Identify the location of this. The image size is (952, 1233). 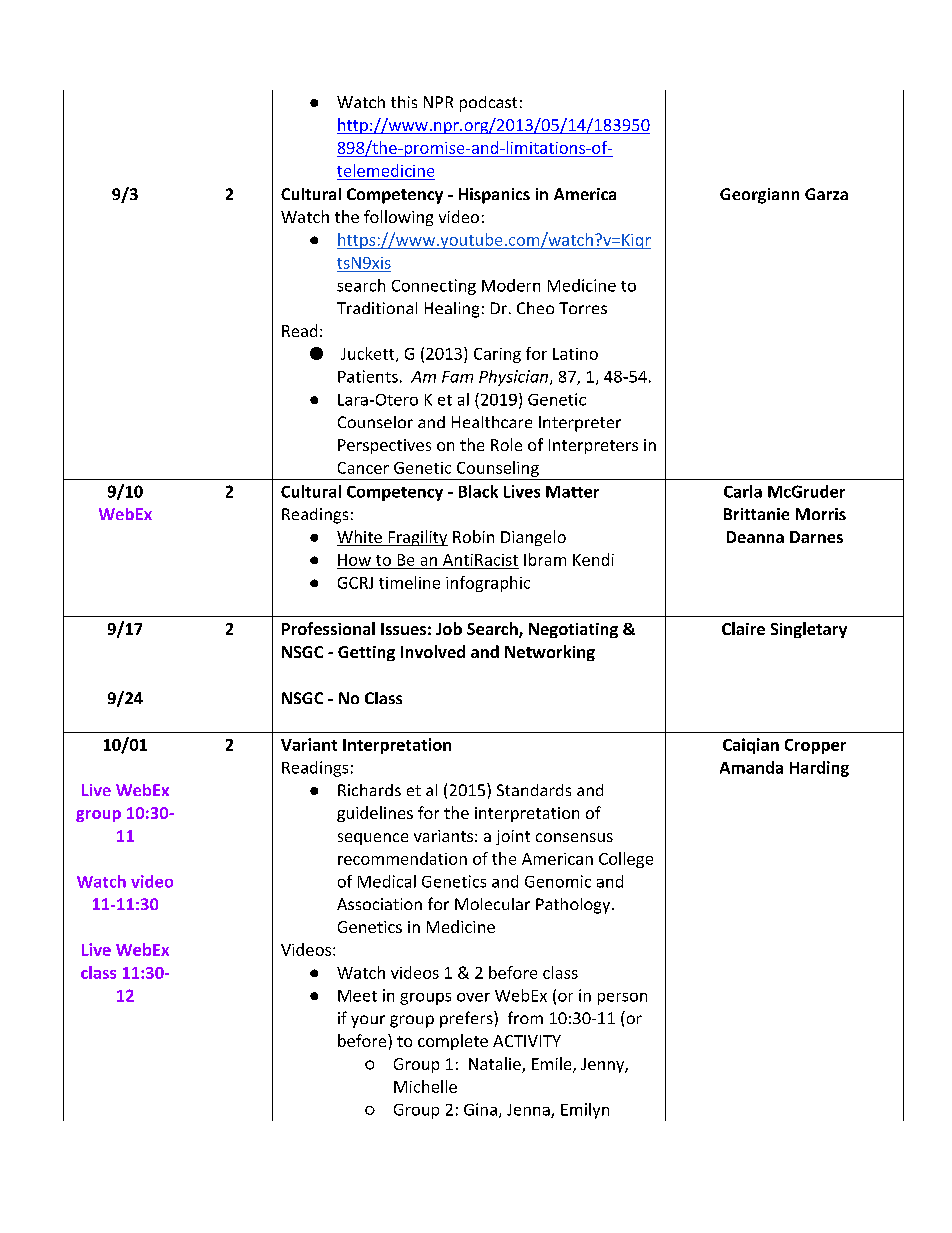
(404, 102).
